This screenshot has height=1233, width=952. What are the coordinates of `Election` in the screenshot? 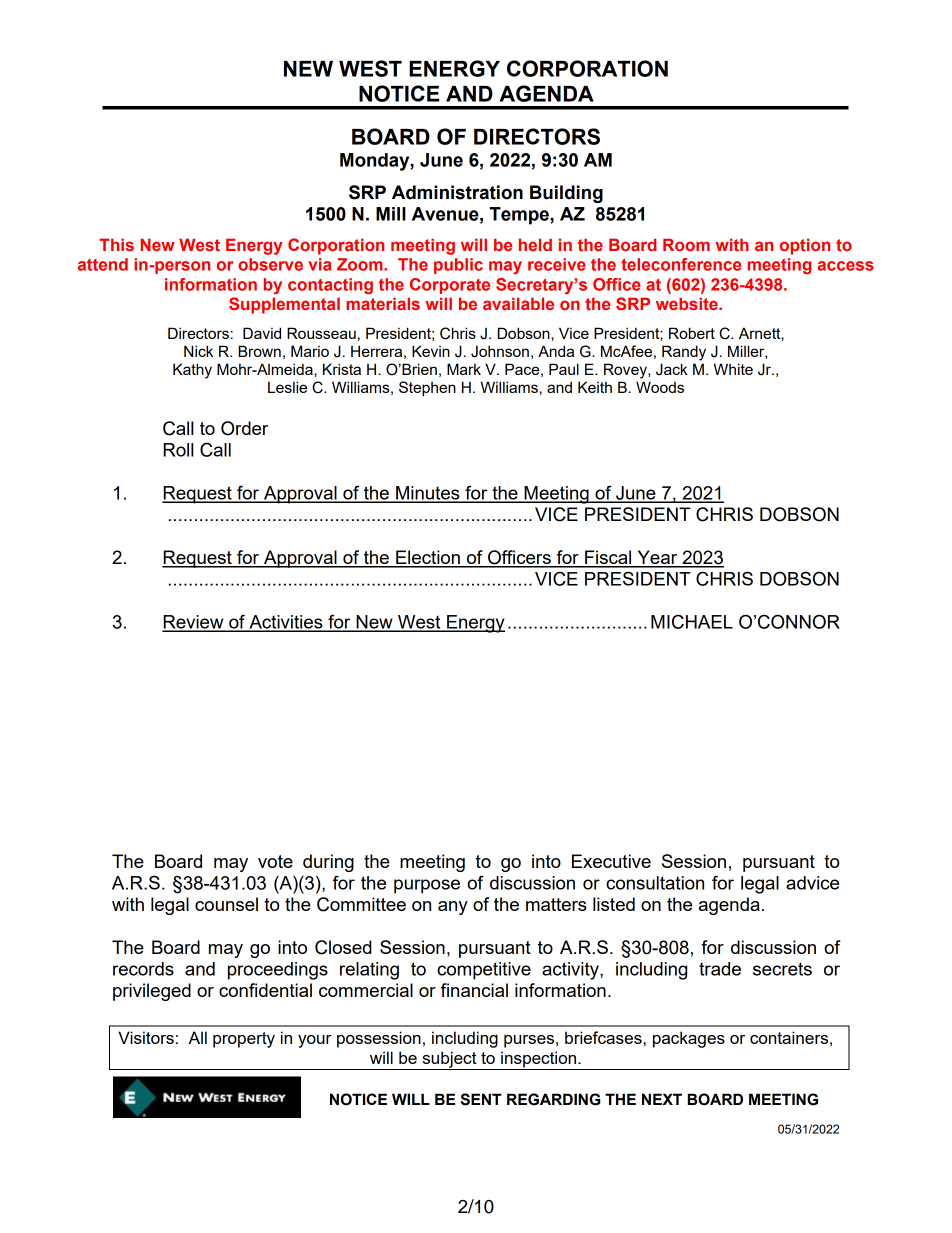 It's located at (428, 558).
